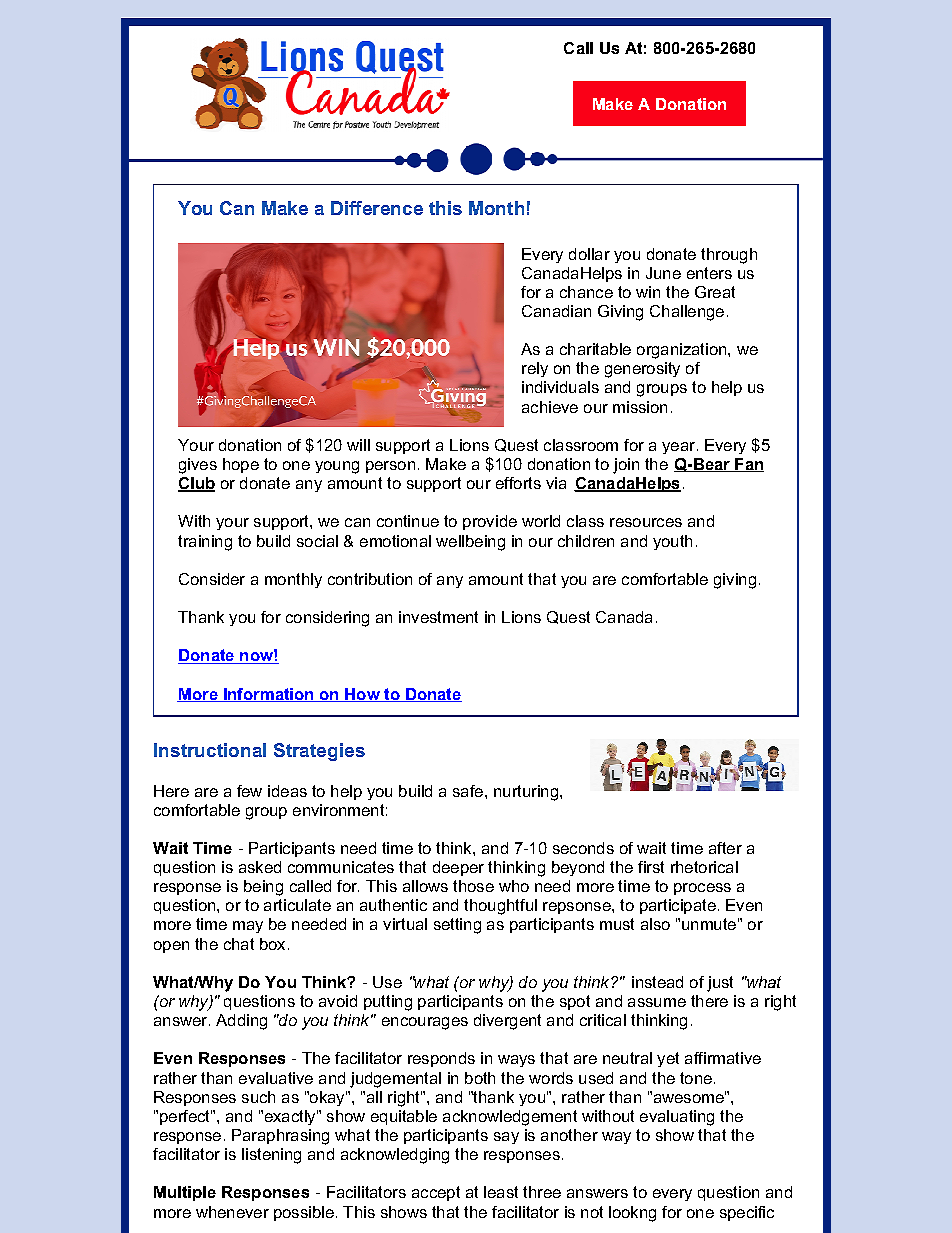 The width and height of the screenshot is (952, 1233). I want to click on provide, so click(490, 522).
